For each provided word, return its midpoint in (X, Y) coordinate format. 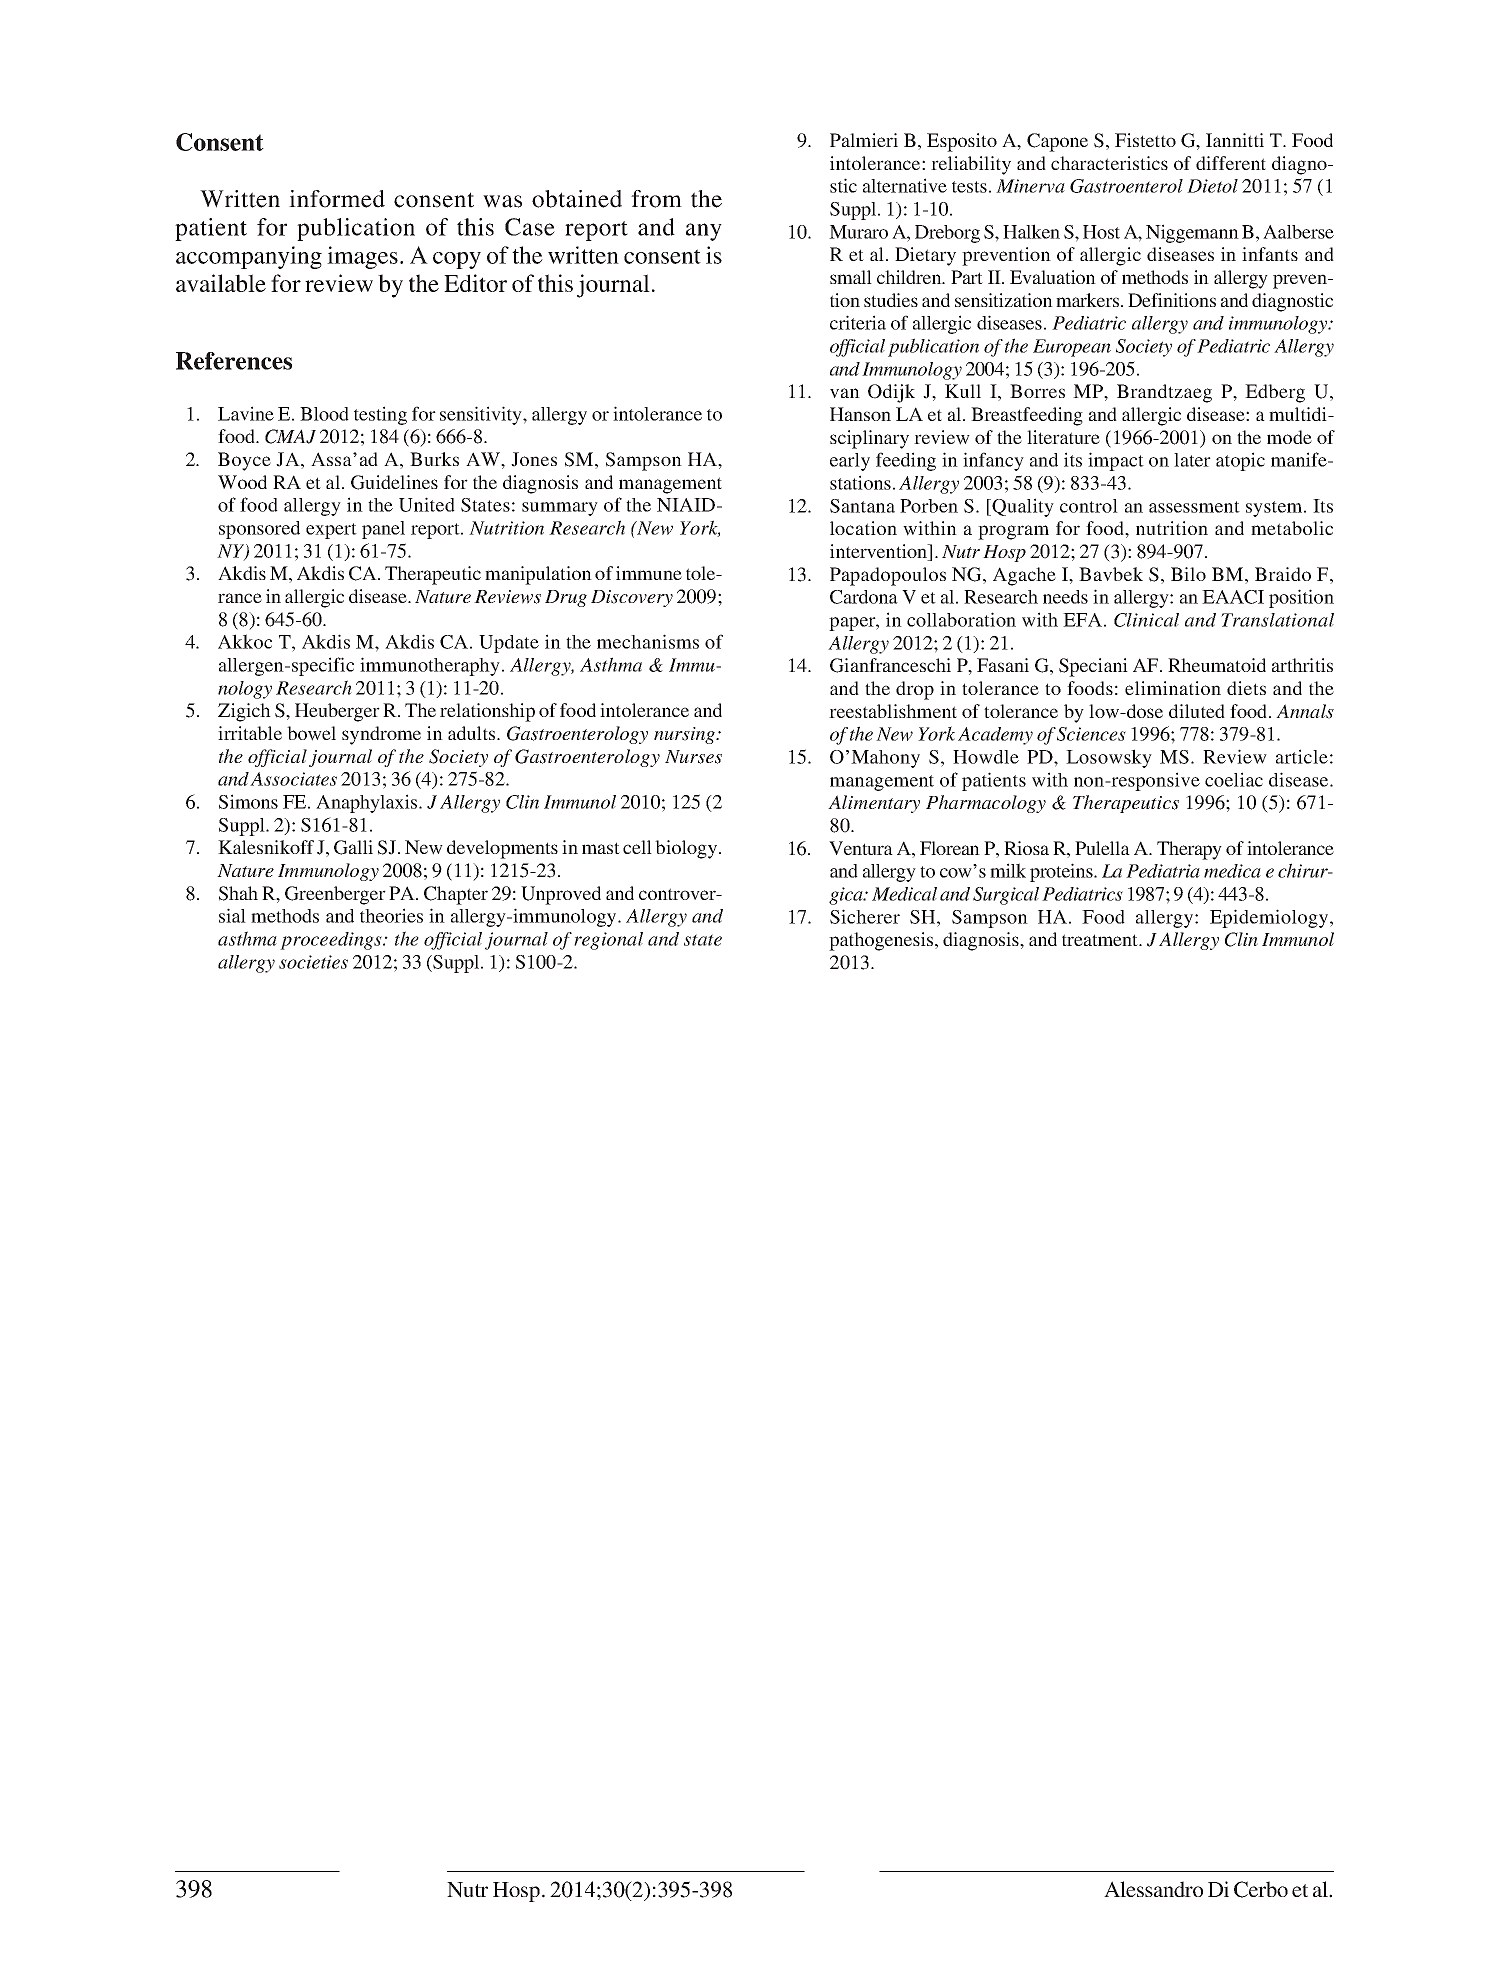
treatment (1101, 940)
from (656, 199)
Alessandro (1153, 1889)
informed (337, 199)
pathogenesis (882, 941)
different (1231, 163)
